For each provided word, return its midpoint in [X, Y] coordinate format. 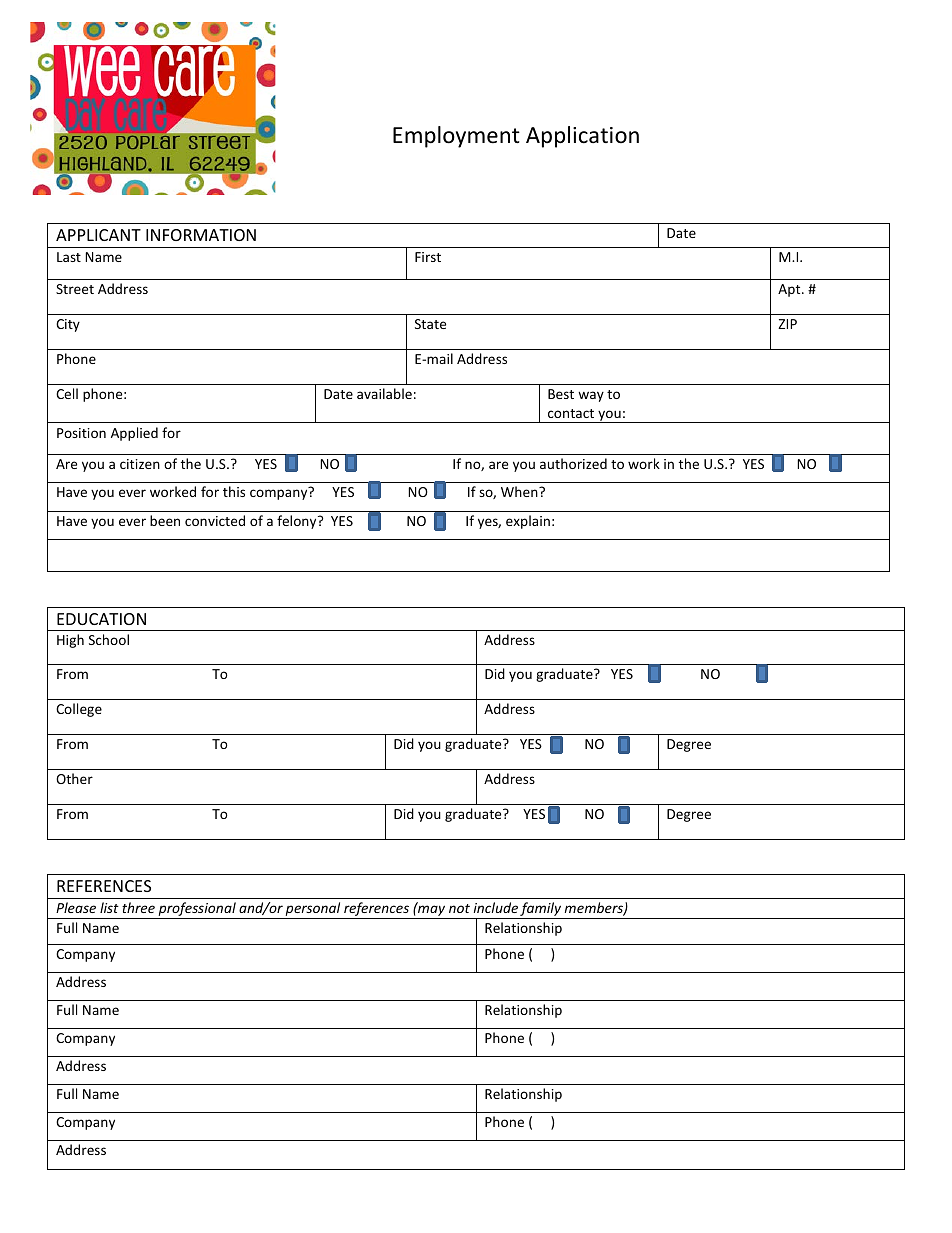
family [541, 910]
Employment [456, 137]
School [109, 639]
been [165, 520]
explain [528, 522]
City [68, 325]
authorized [573, 463]
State [430, 324]
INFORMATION [201, 235]
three [138, 907]
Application [582, 137]
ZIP [787, 324]
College [79, 710]
